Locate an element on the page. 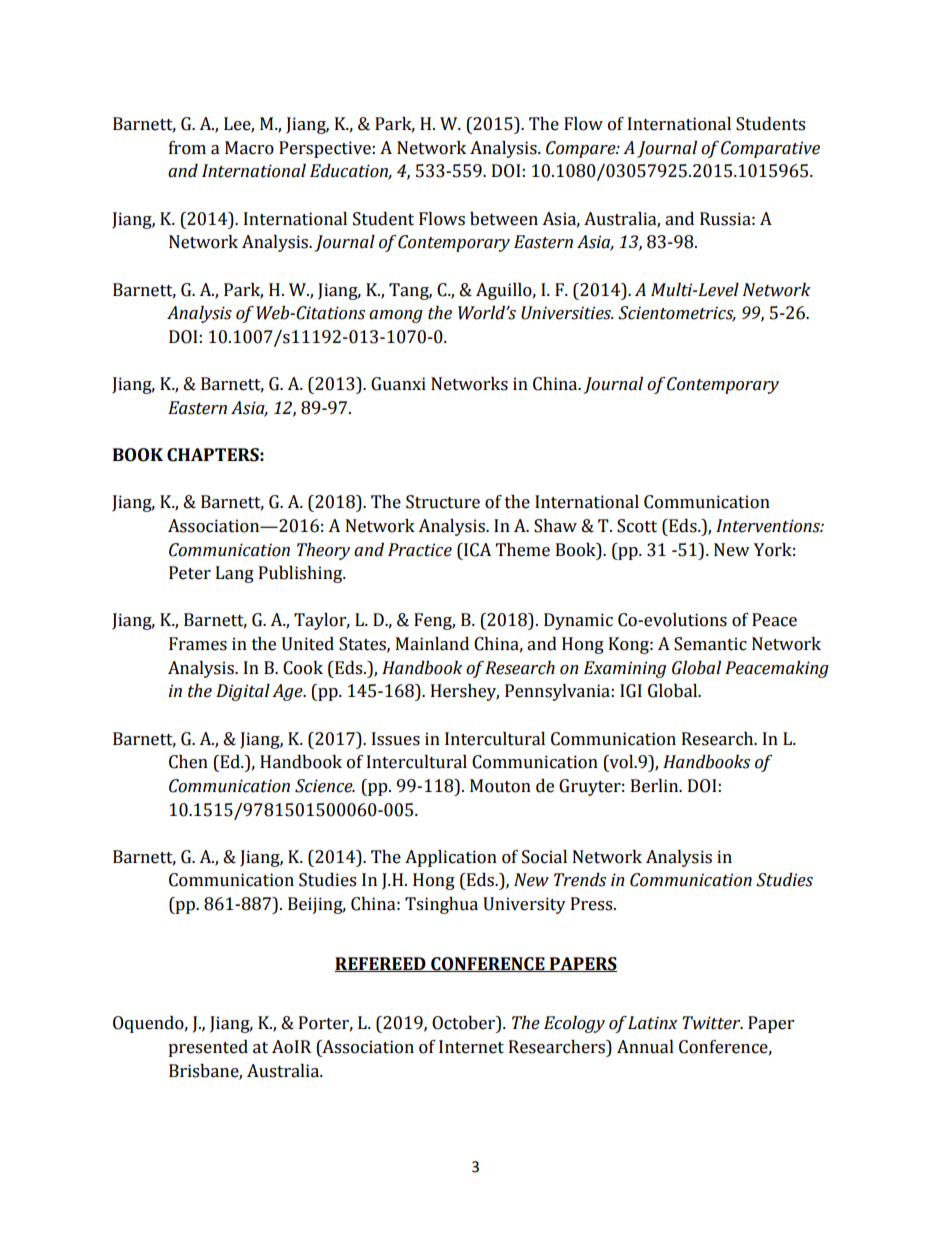 This image has width=952, height=1233. Lang is located at coordinates (235, 574).
